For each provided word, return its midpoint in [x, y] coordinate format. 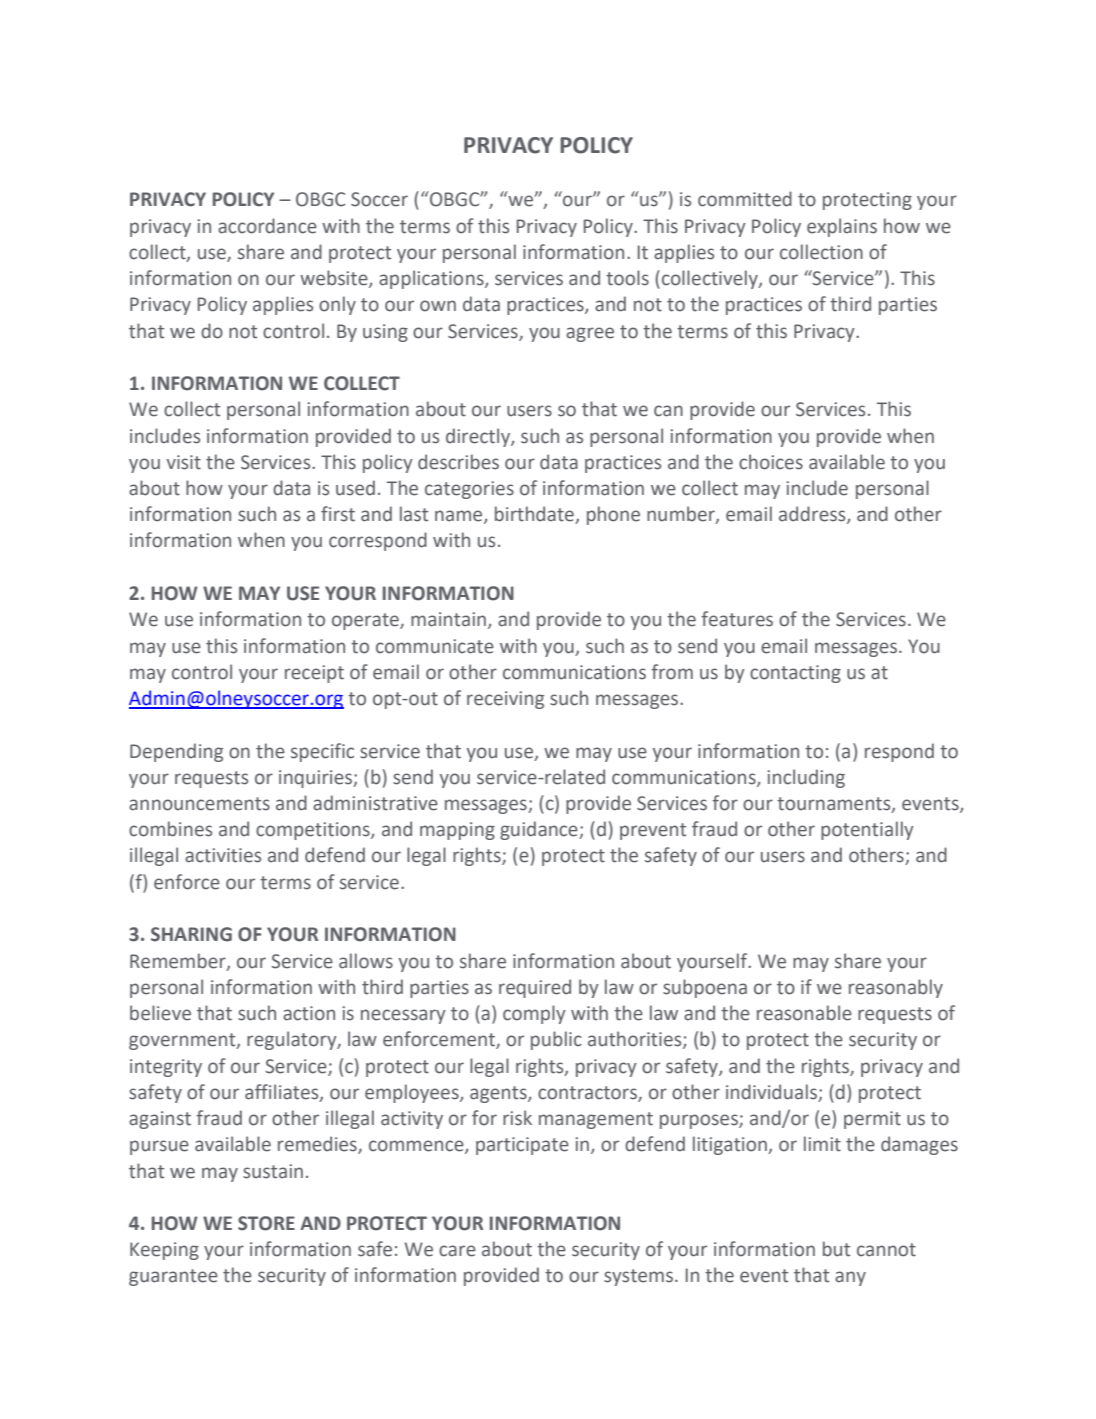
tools [627, 278]
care [457, 1251]
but [836, 1249]
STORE [266, 1223]
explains [842, 227]
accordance [267, 226]
